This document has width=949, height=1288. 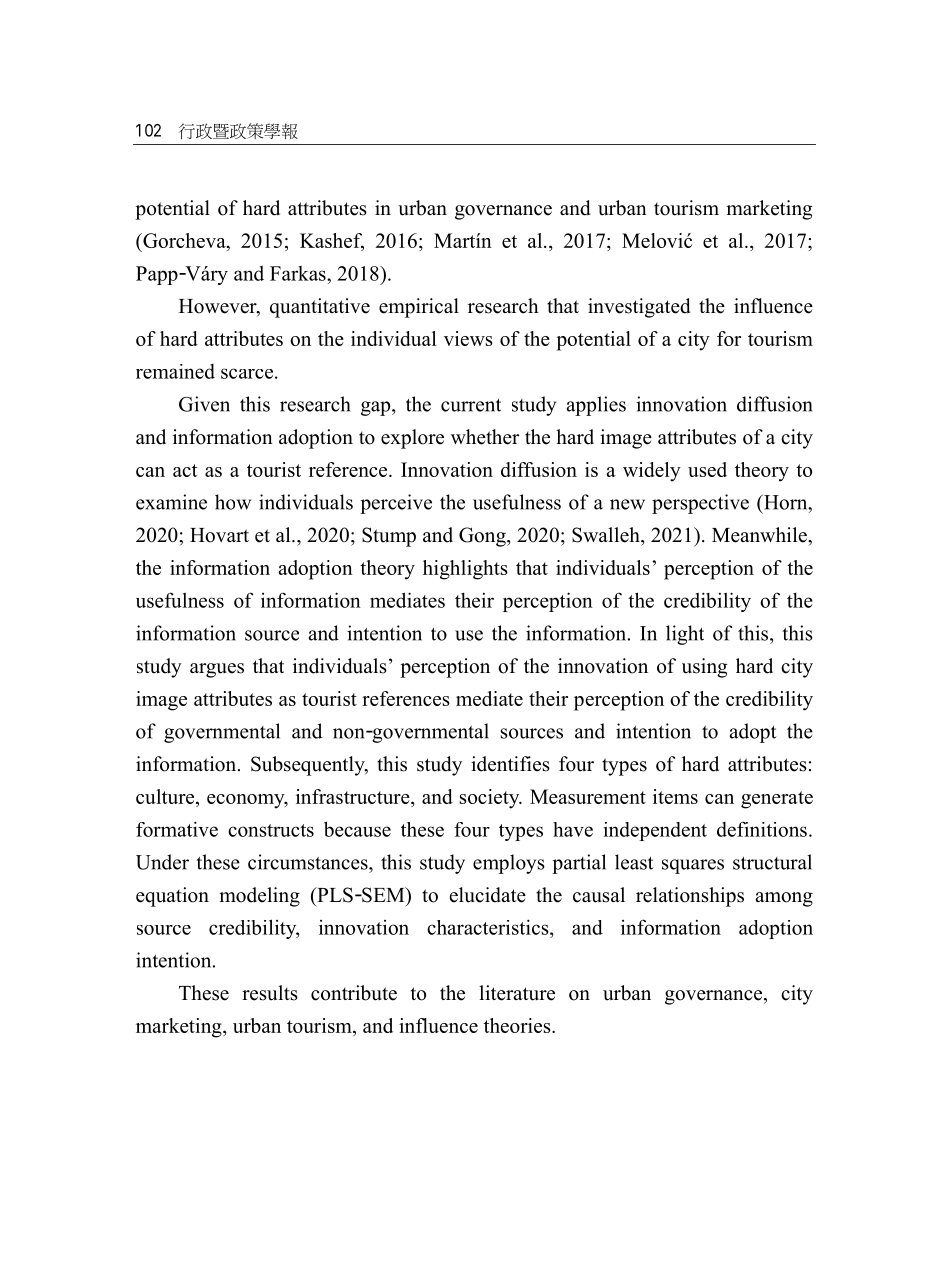 What do you see at coordinates (483, 537) in the document?
I see `Gong` at bounding box center [483, 537].
